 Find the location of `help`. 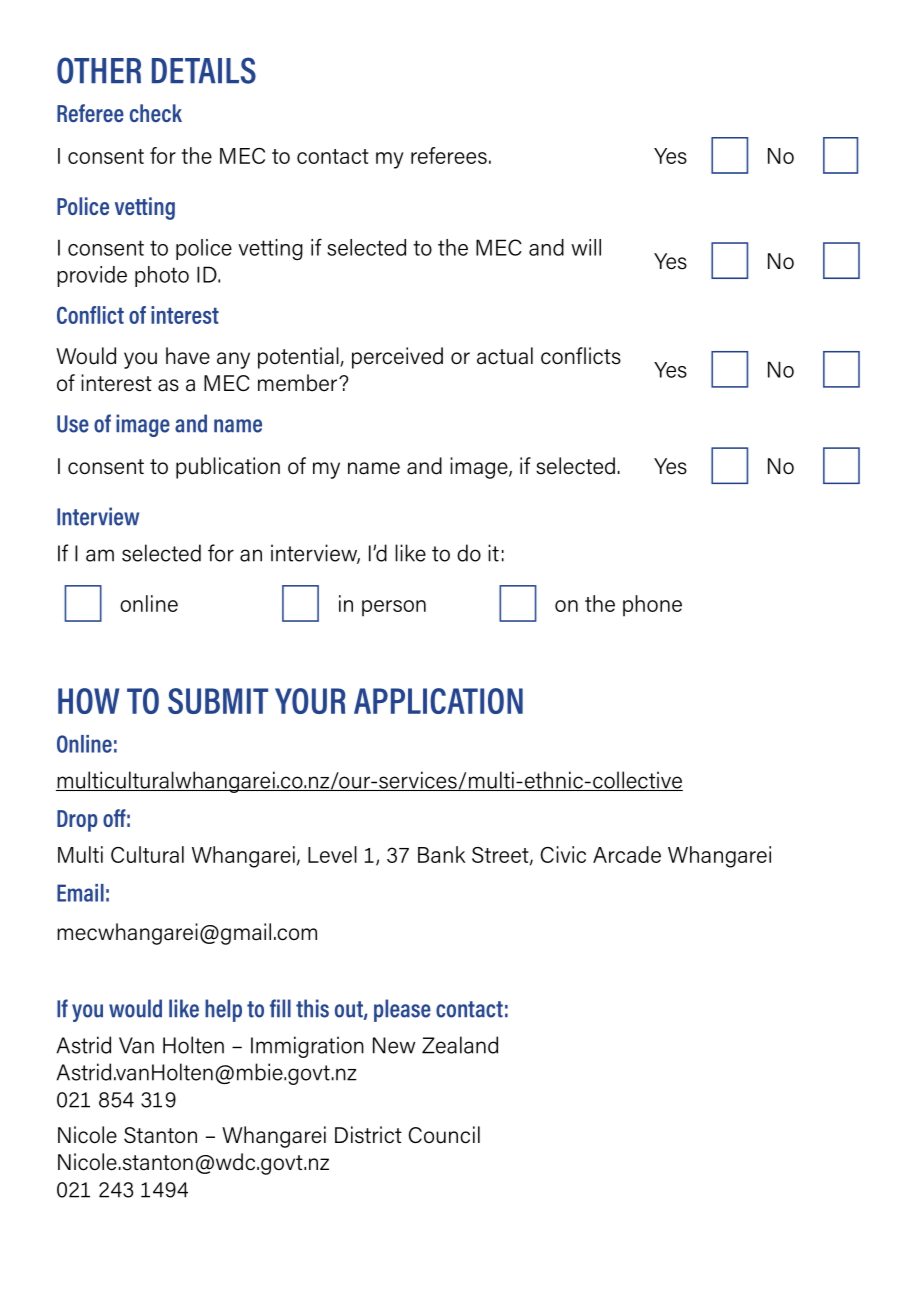

help is located at coordinates (223, 1010).
